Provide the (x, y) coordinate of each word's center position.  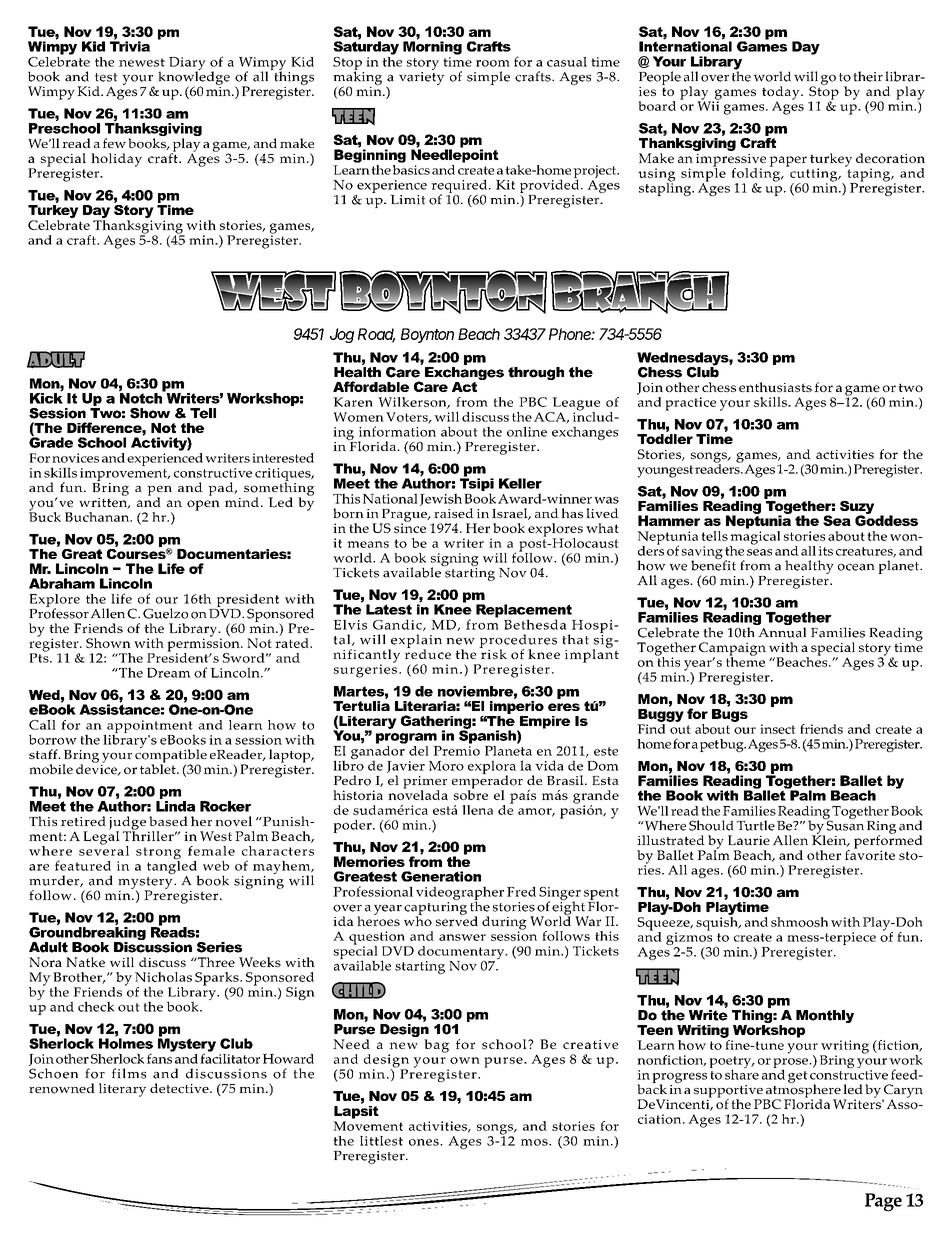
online (527, 431)
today (782, 94)
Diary (187, 65)
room (493, 63)
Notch (142, 397)
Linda (175, 806)
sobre (471, 794)
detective (180, 1088)
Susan (844, 824)
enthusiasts (775, 387)
